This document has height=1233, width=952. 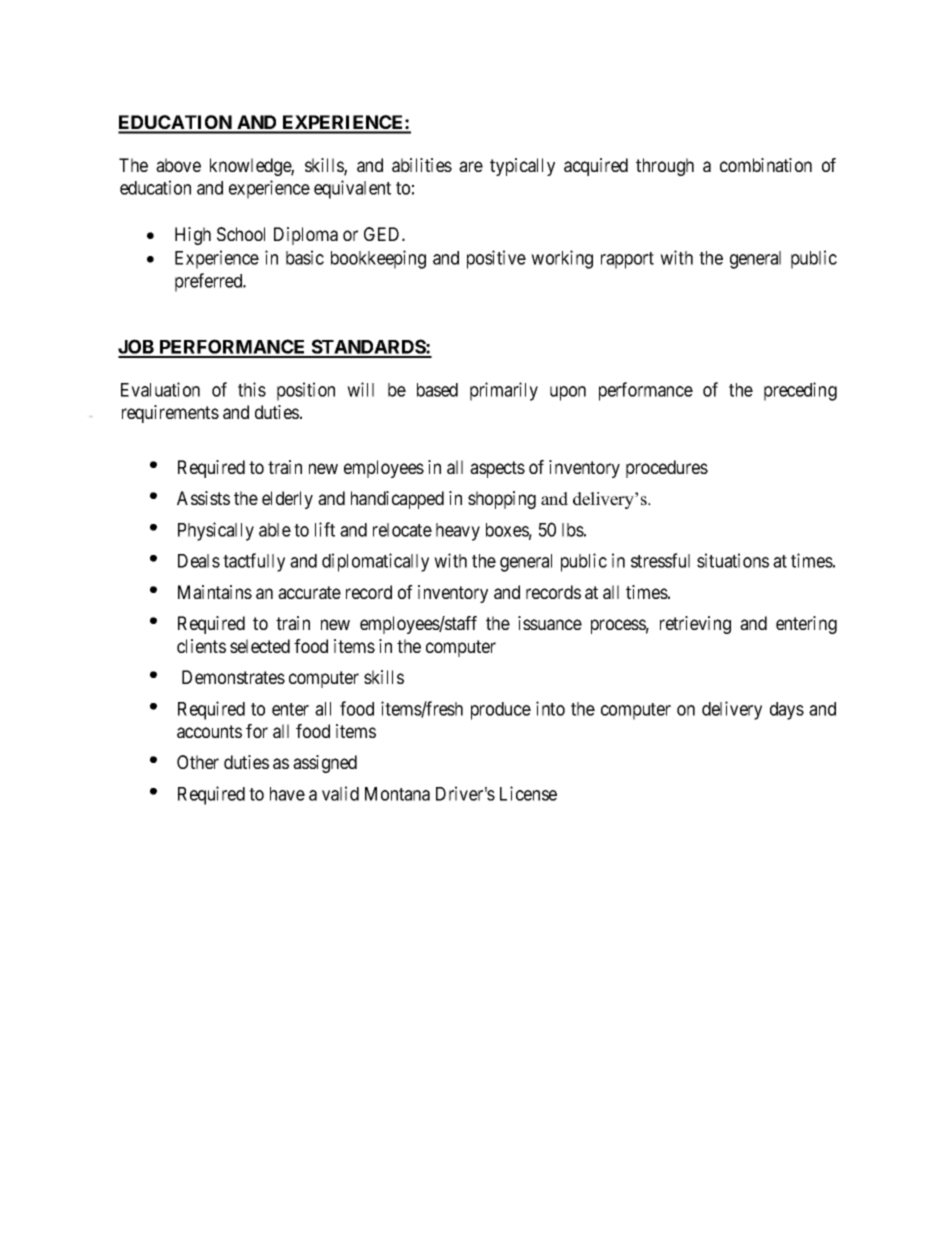 I want to click on retrieving, so click(x=695, y=625).
